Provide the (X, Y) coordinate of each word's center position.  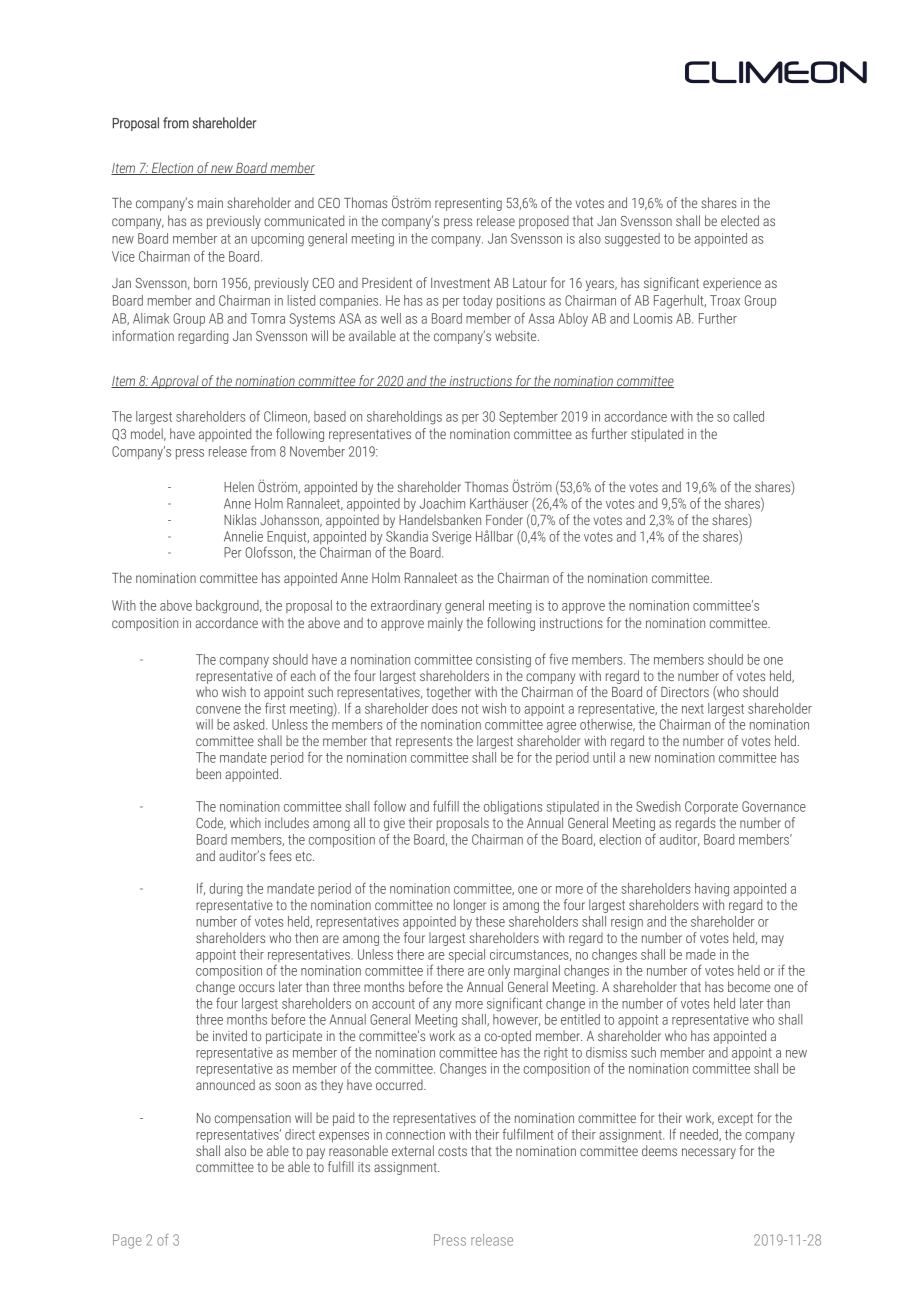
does (444, 708)
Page (127, 1241)
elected (740, 220)
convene (218, 710)
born (205, 282)
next (693, 709)
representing (468, 204)
